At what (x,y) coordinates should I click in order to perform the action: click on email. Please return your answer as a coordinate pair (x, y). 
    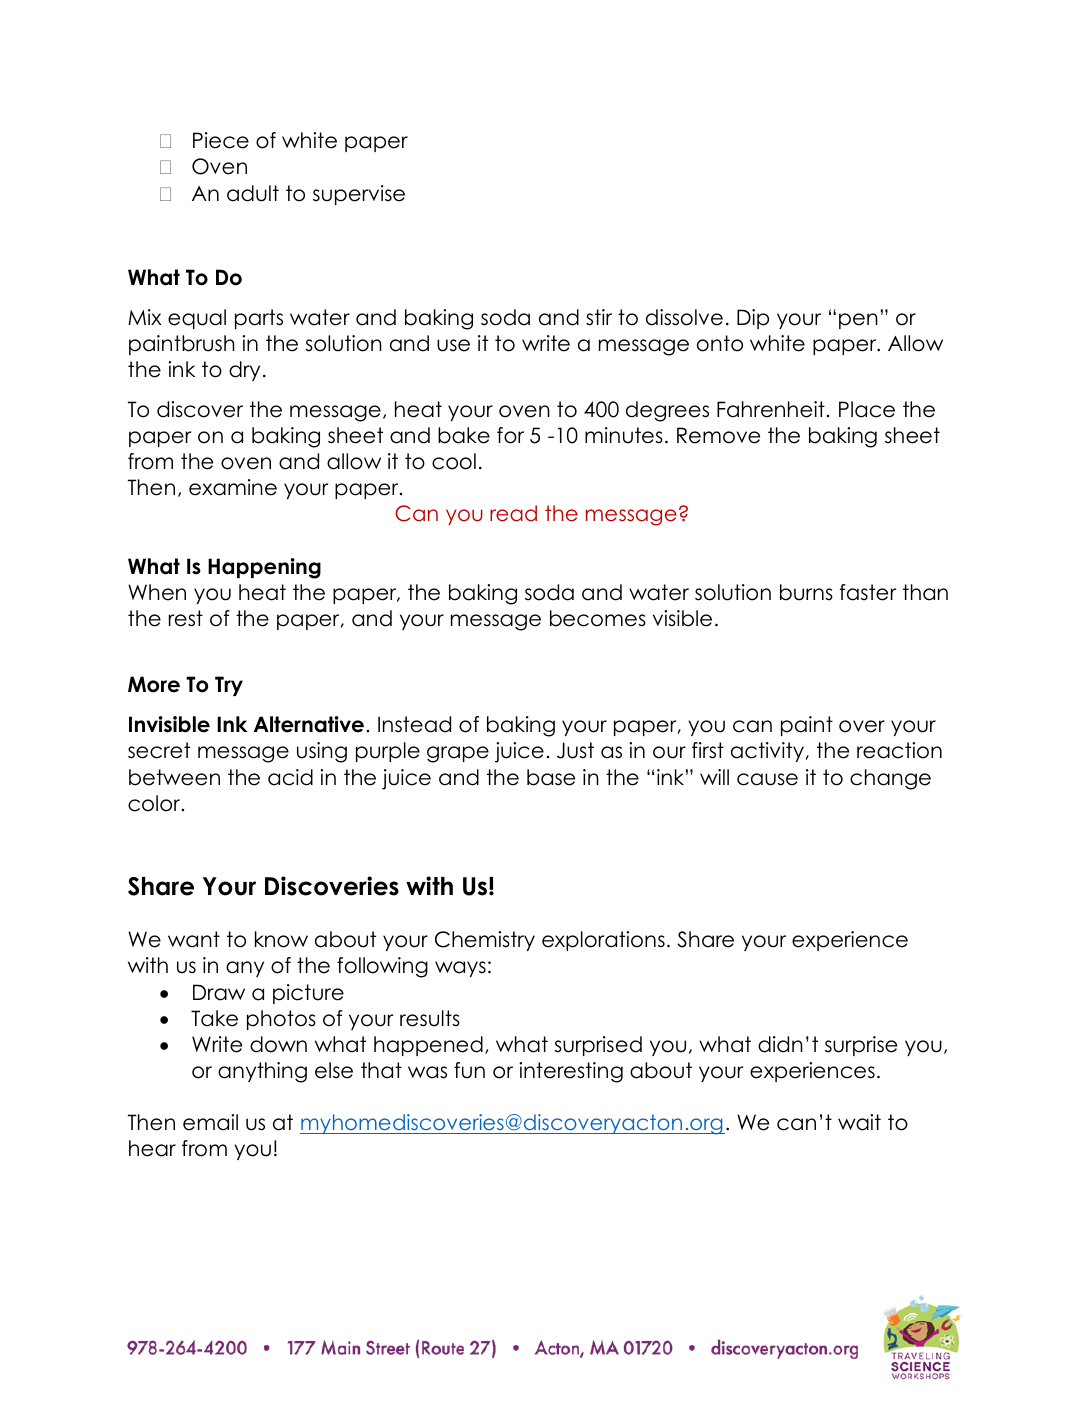
    Looking at the image, I should click on (210, 1122).
